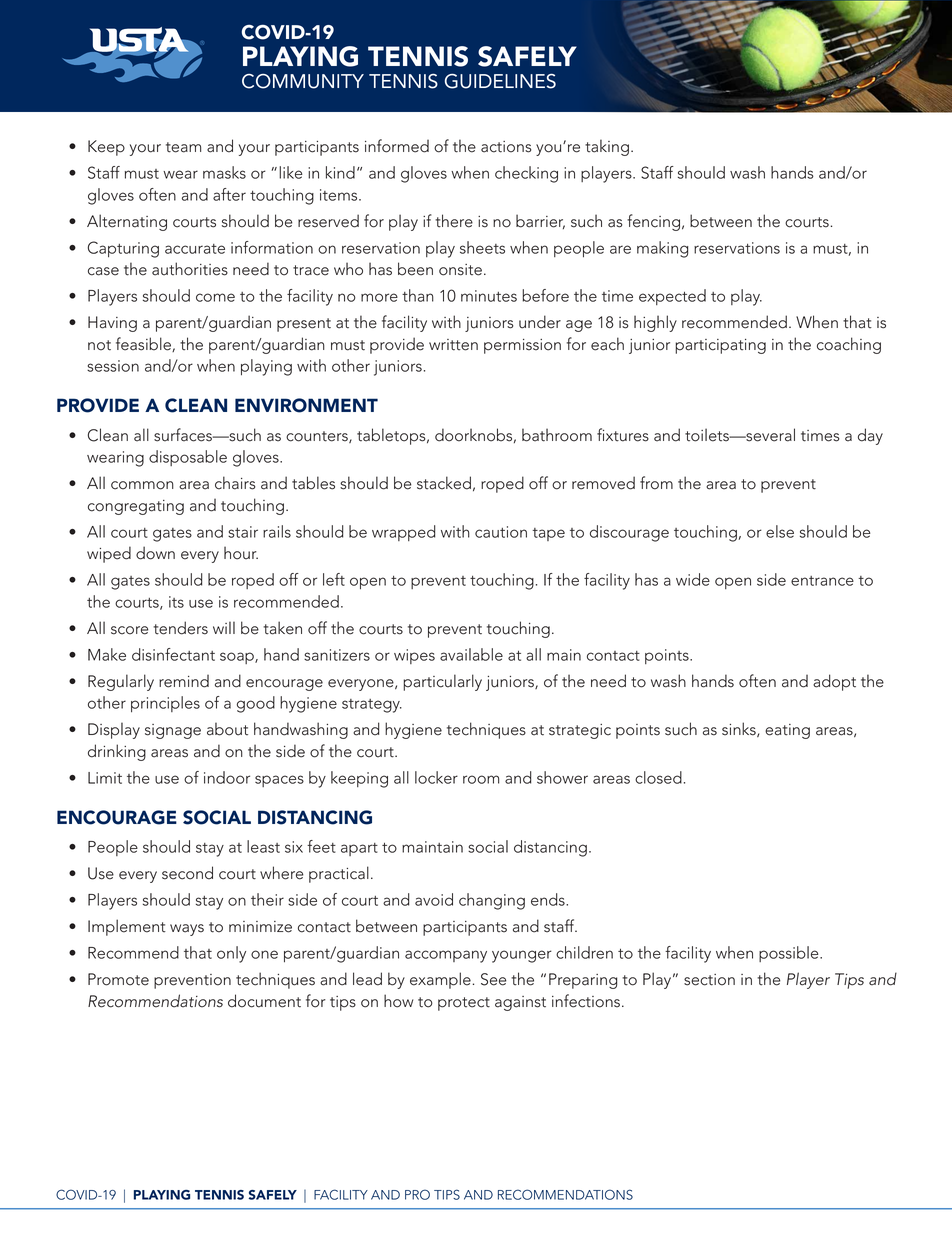  Describe the element at coordinates (607, 147) in the document. I see `taking` at that location.
